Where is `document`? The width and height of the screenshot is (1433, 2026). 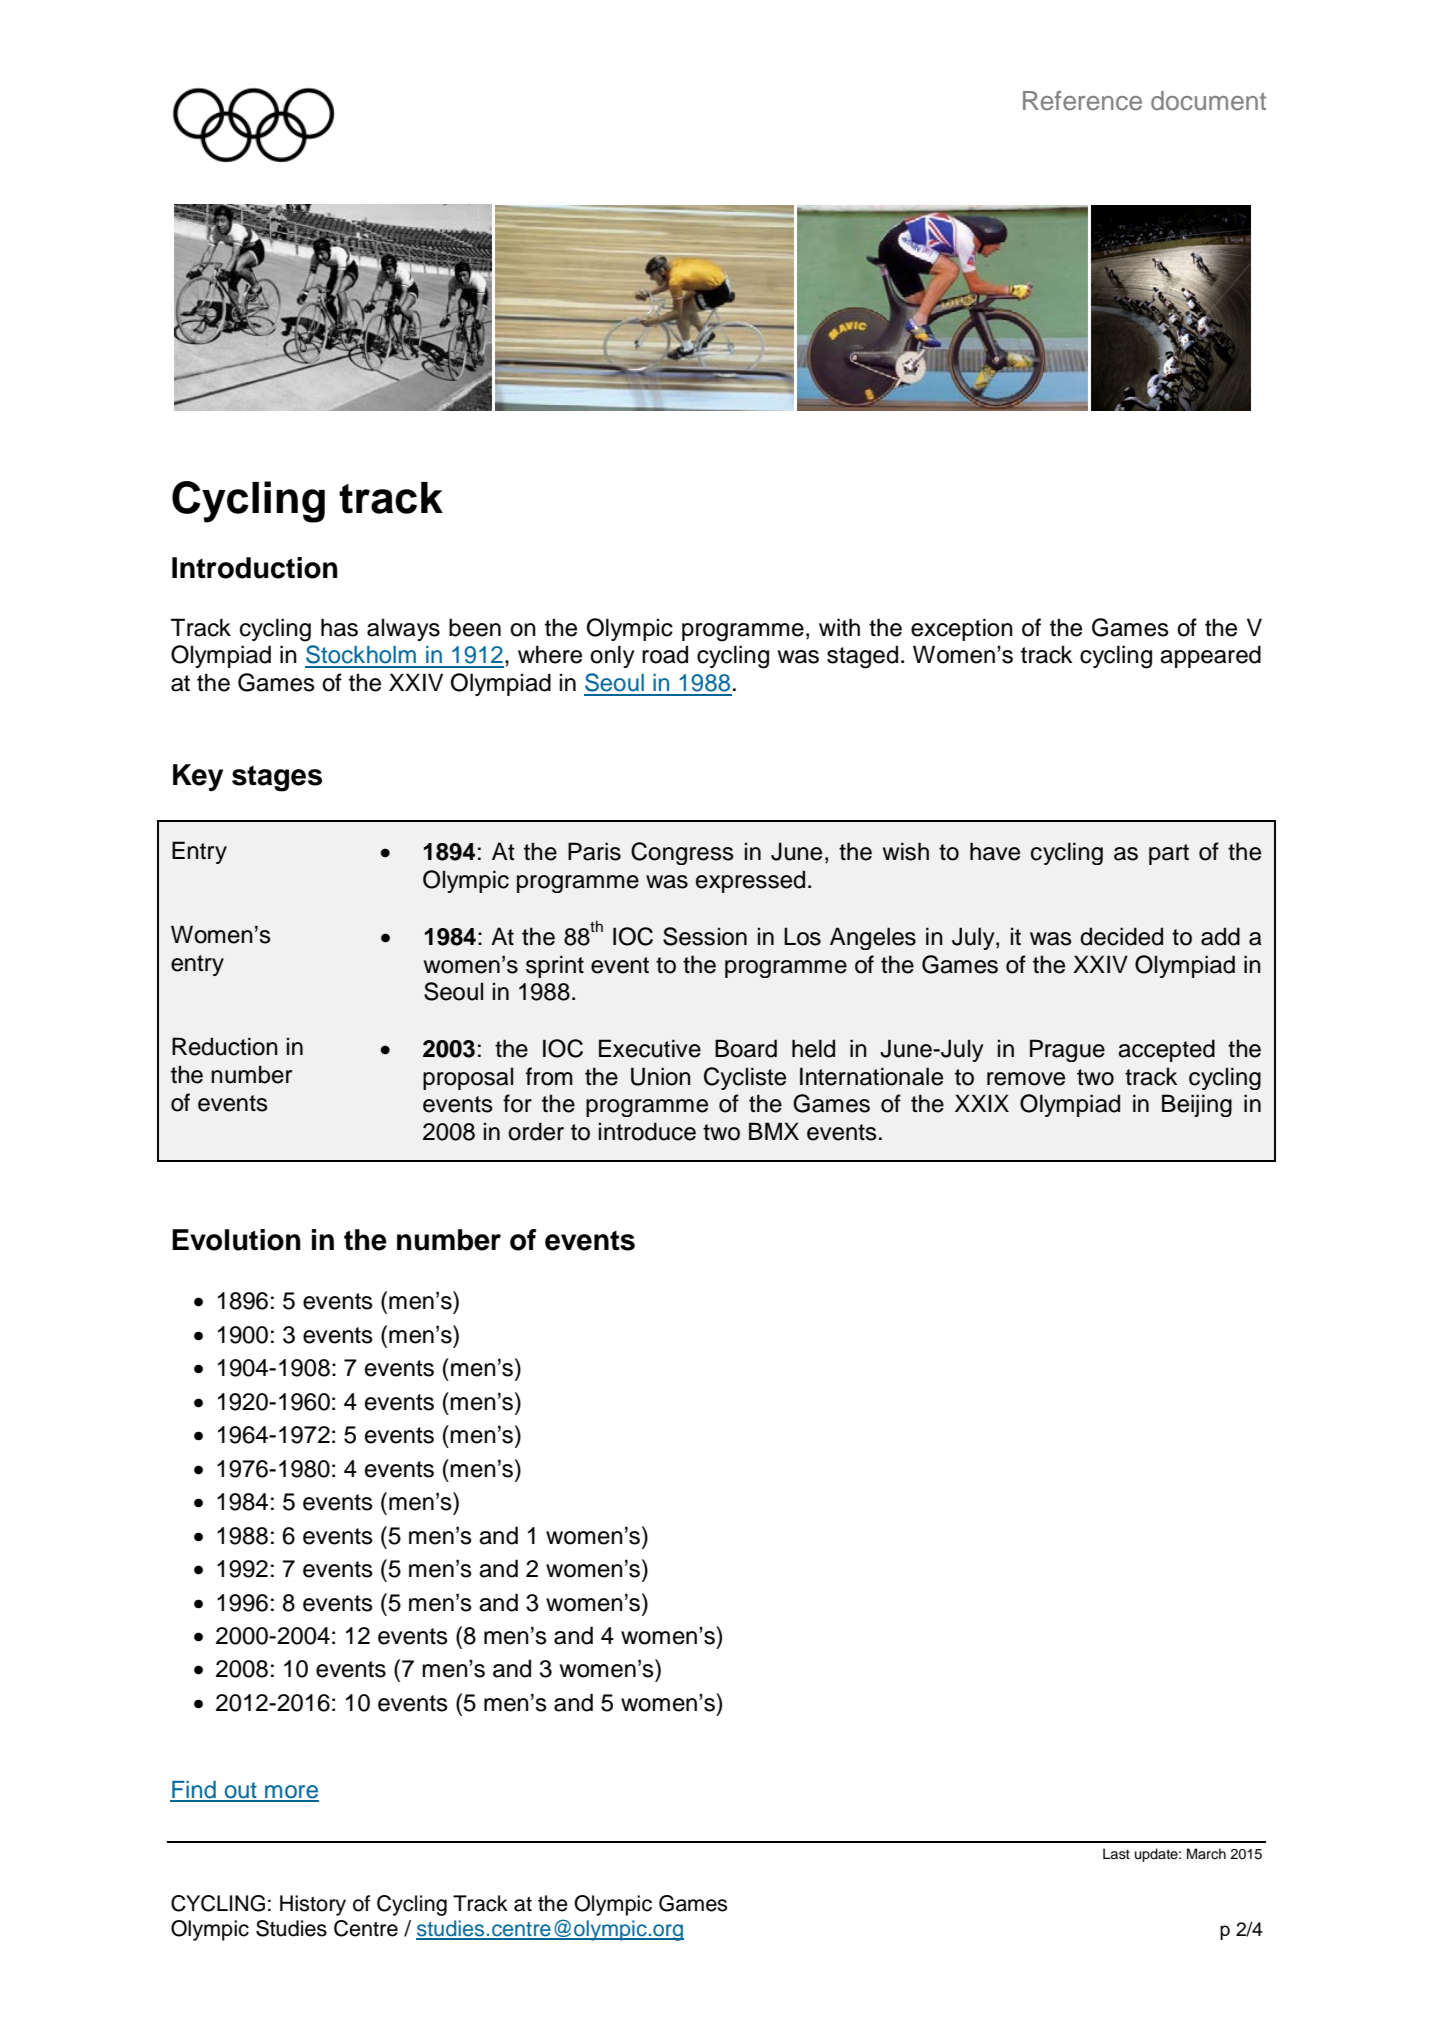
document is located at coordinates (1208, 101).
